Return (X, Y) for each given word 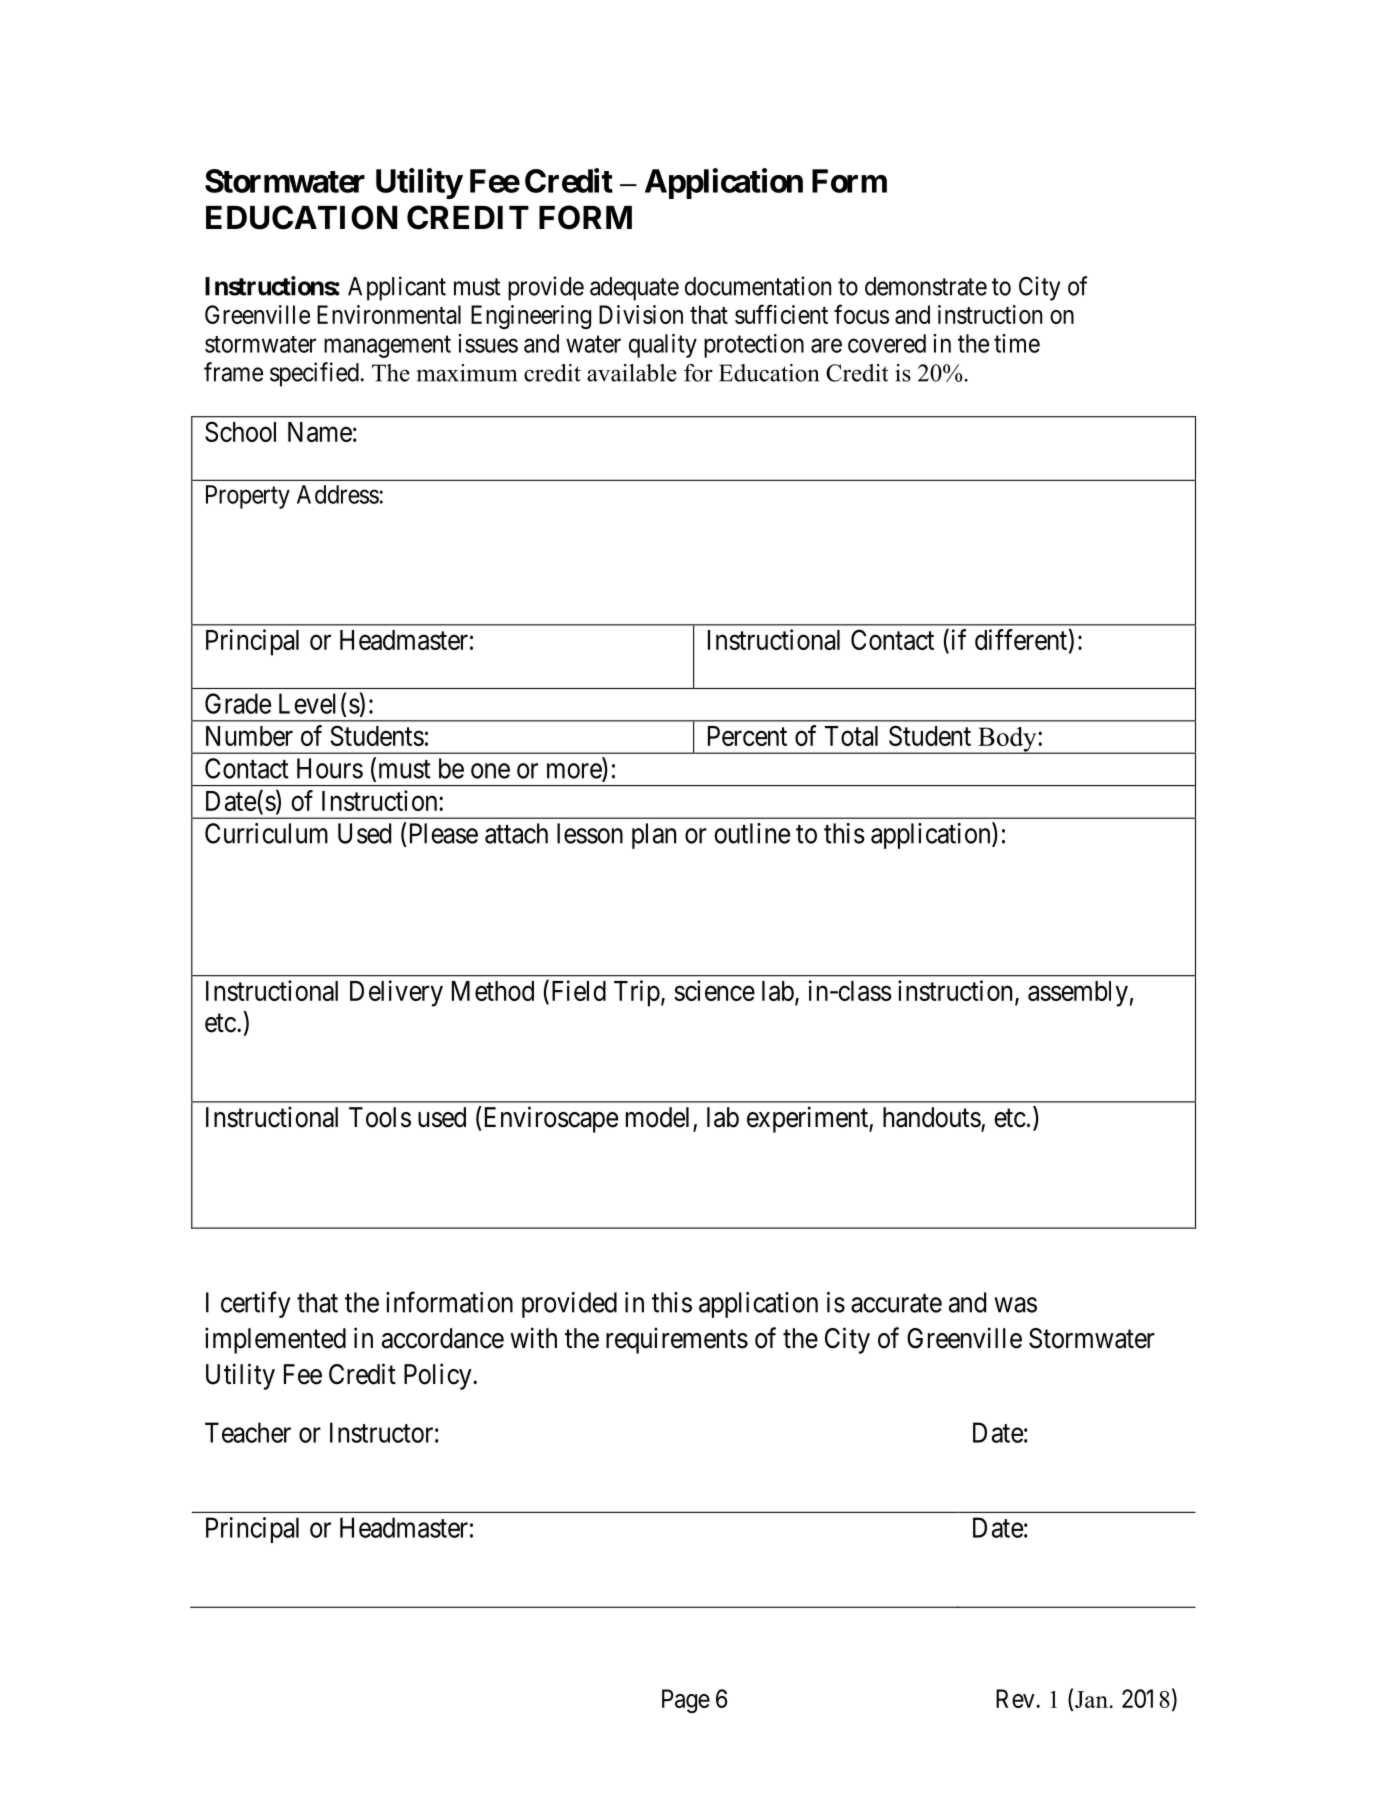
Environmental (389, 314)
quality (663, 346)
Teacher (248, 1432)
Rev (1015, 1698)
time (1017, 343)
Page (686, 1701)
